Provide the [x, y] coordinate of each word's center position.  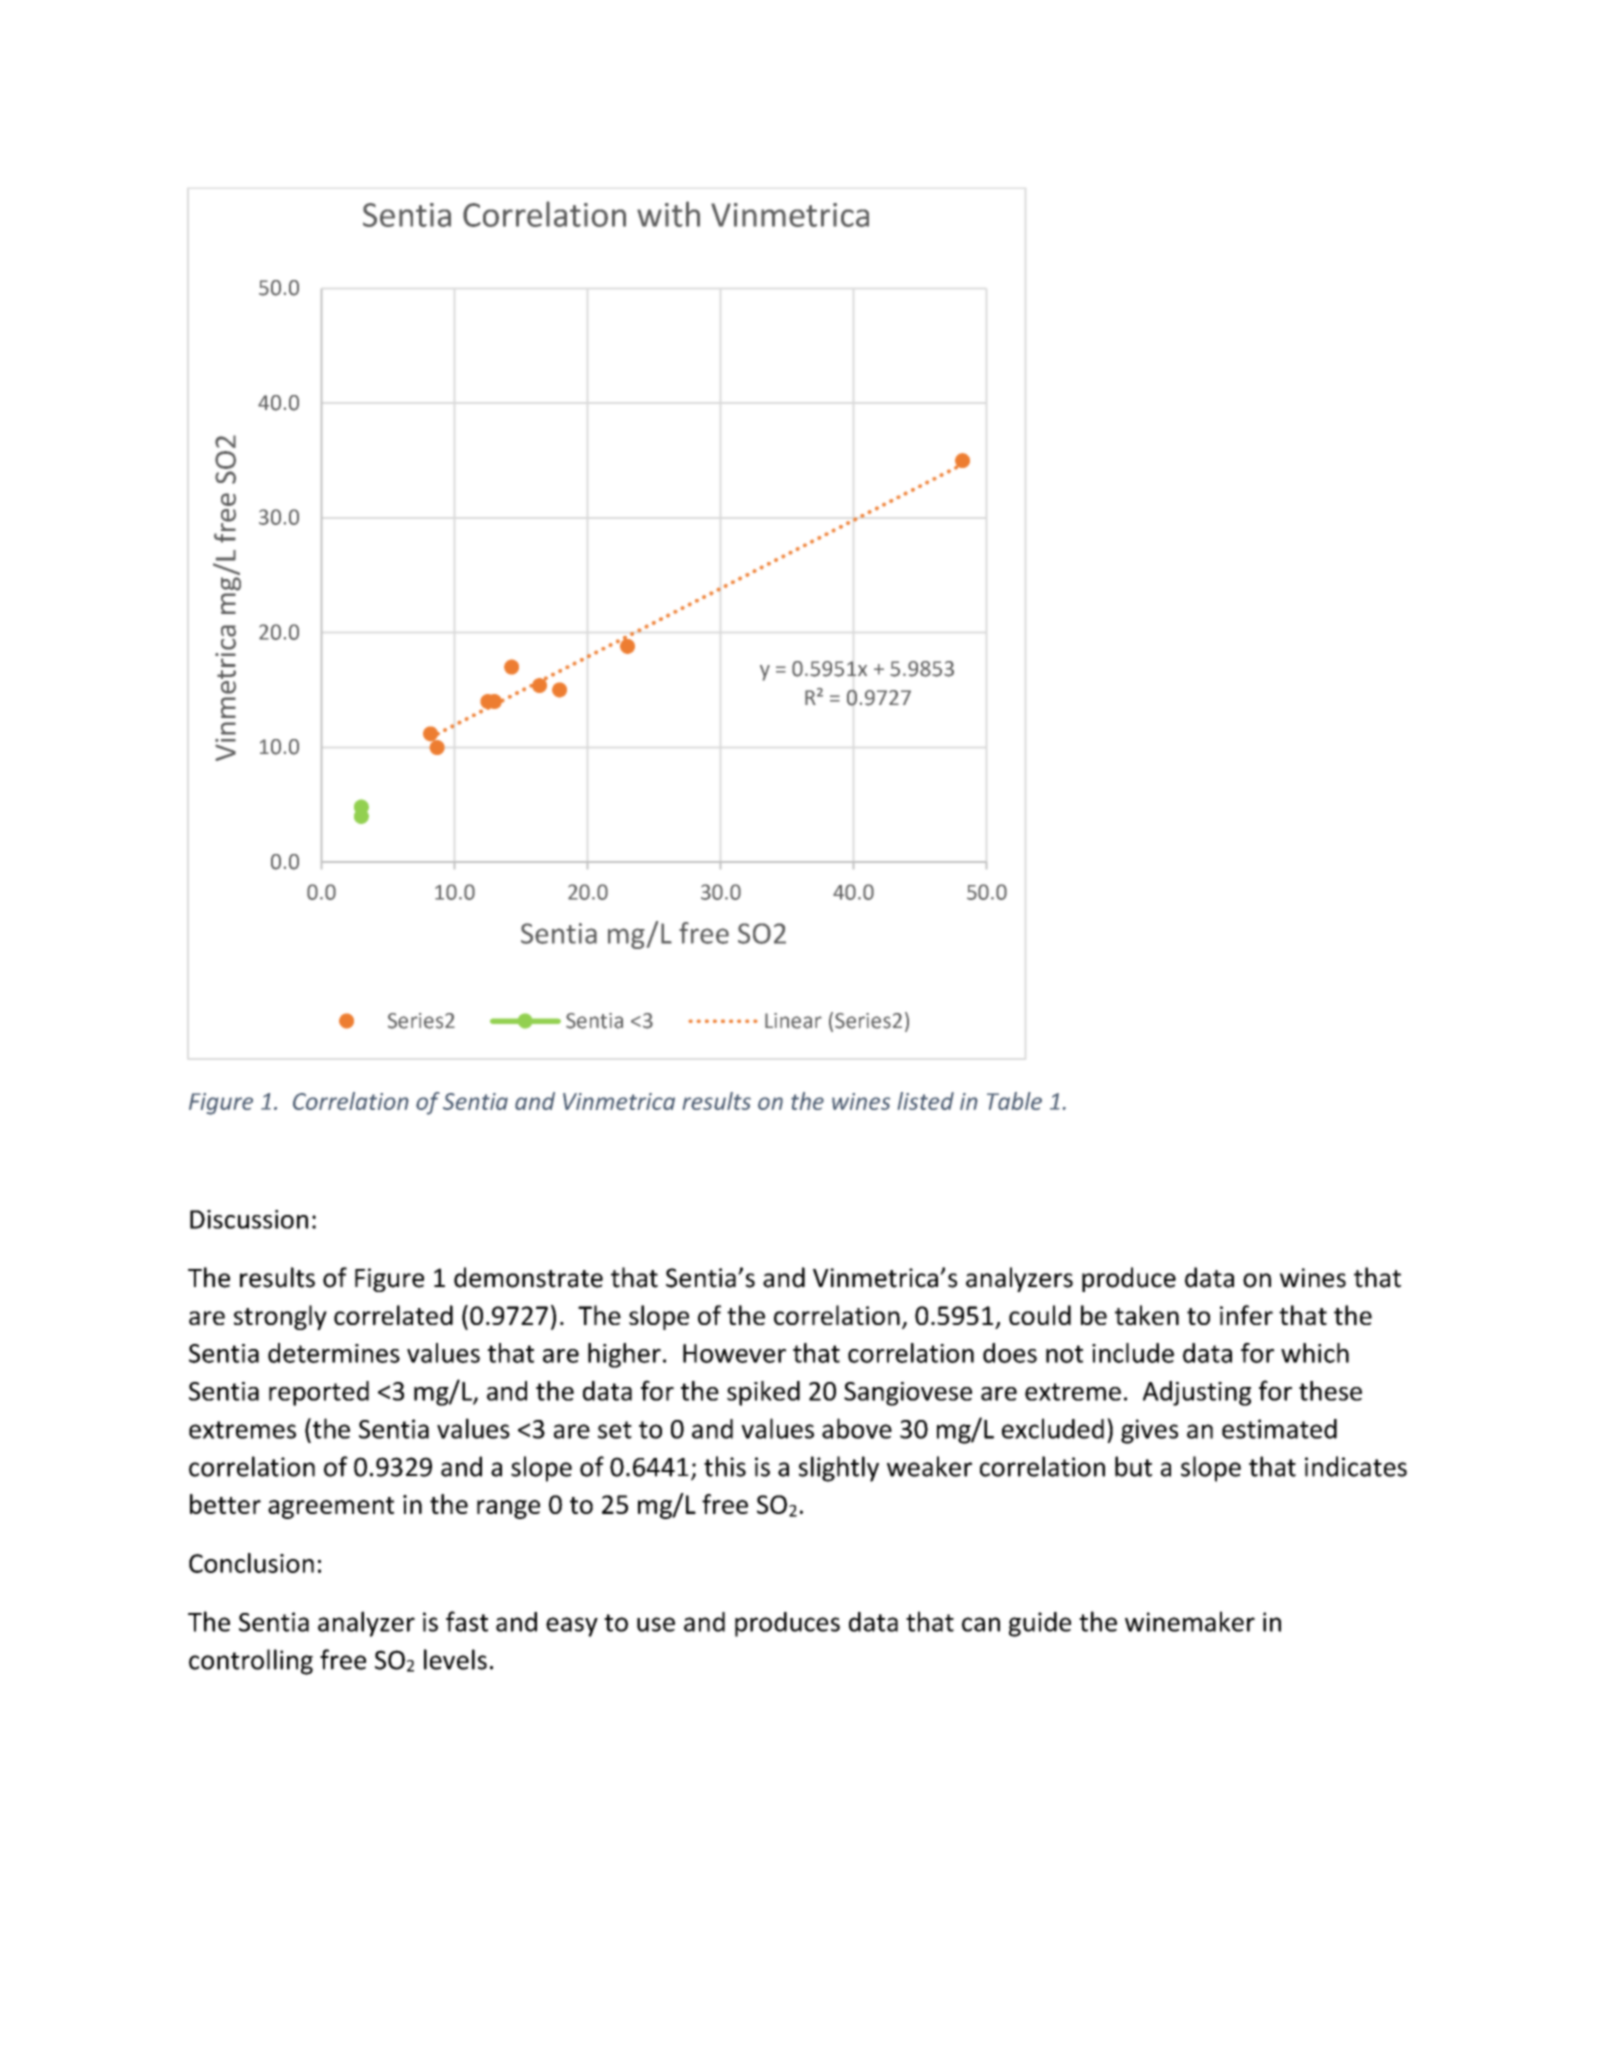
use [656, 1624]
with [668, 214]
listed [926, 1101]
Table [1014, 1101]
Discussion [249, 1219]
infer [1246, 1315]
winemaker [1190, 1621]
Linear [793, 1021]
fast [467, 1621]
